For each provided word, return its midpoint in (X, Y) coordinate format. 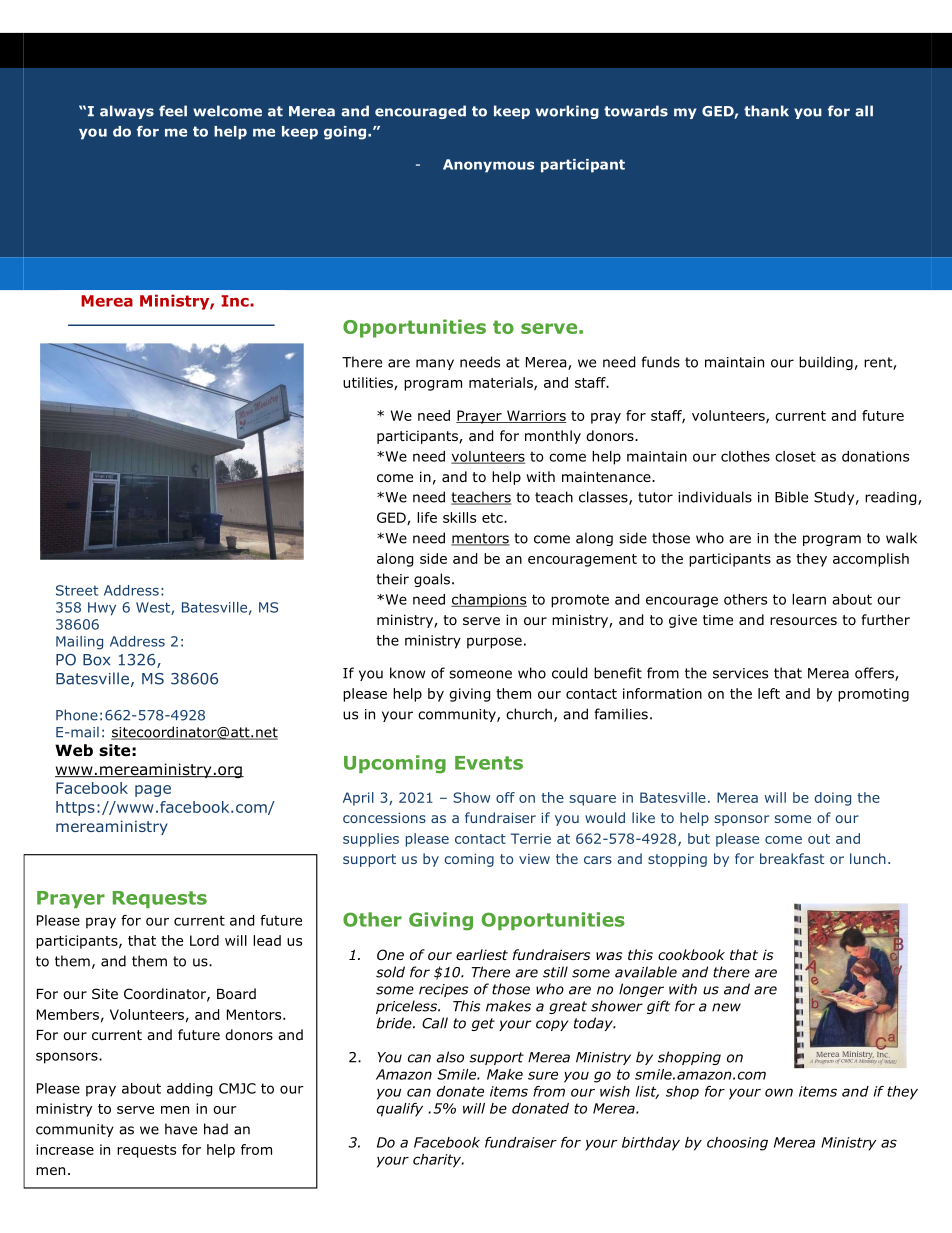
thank (766, 111)
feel (173, 111)
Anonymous (488, 166)
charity (438, 1161)
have (181, 1129)
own (779, 1092)
